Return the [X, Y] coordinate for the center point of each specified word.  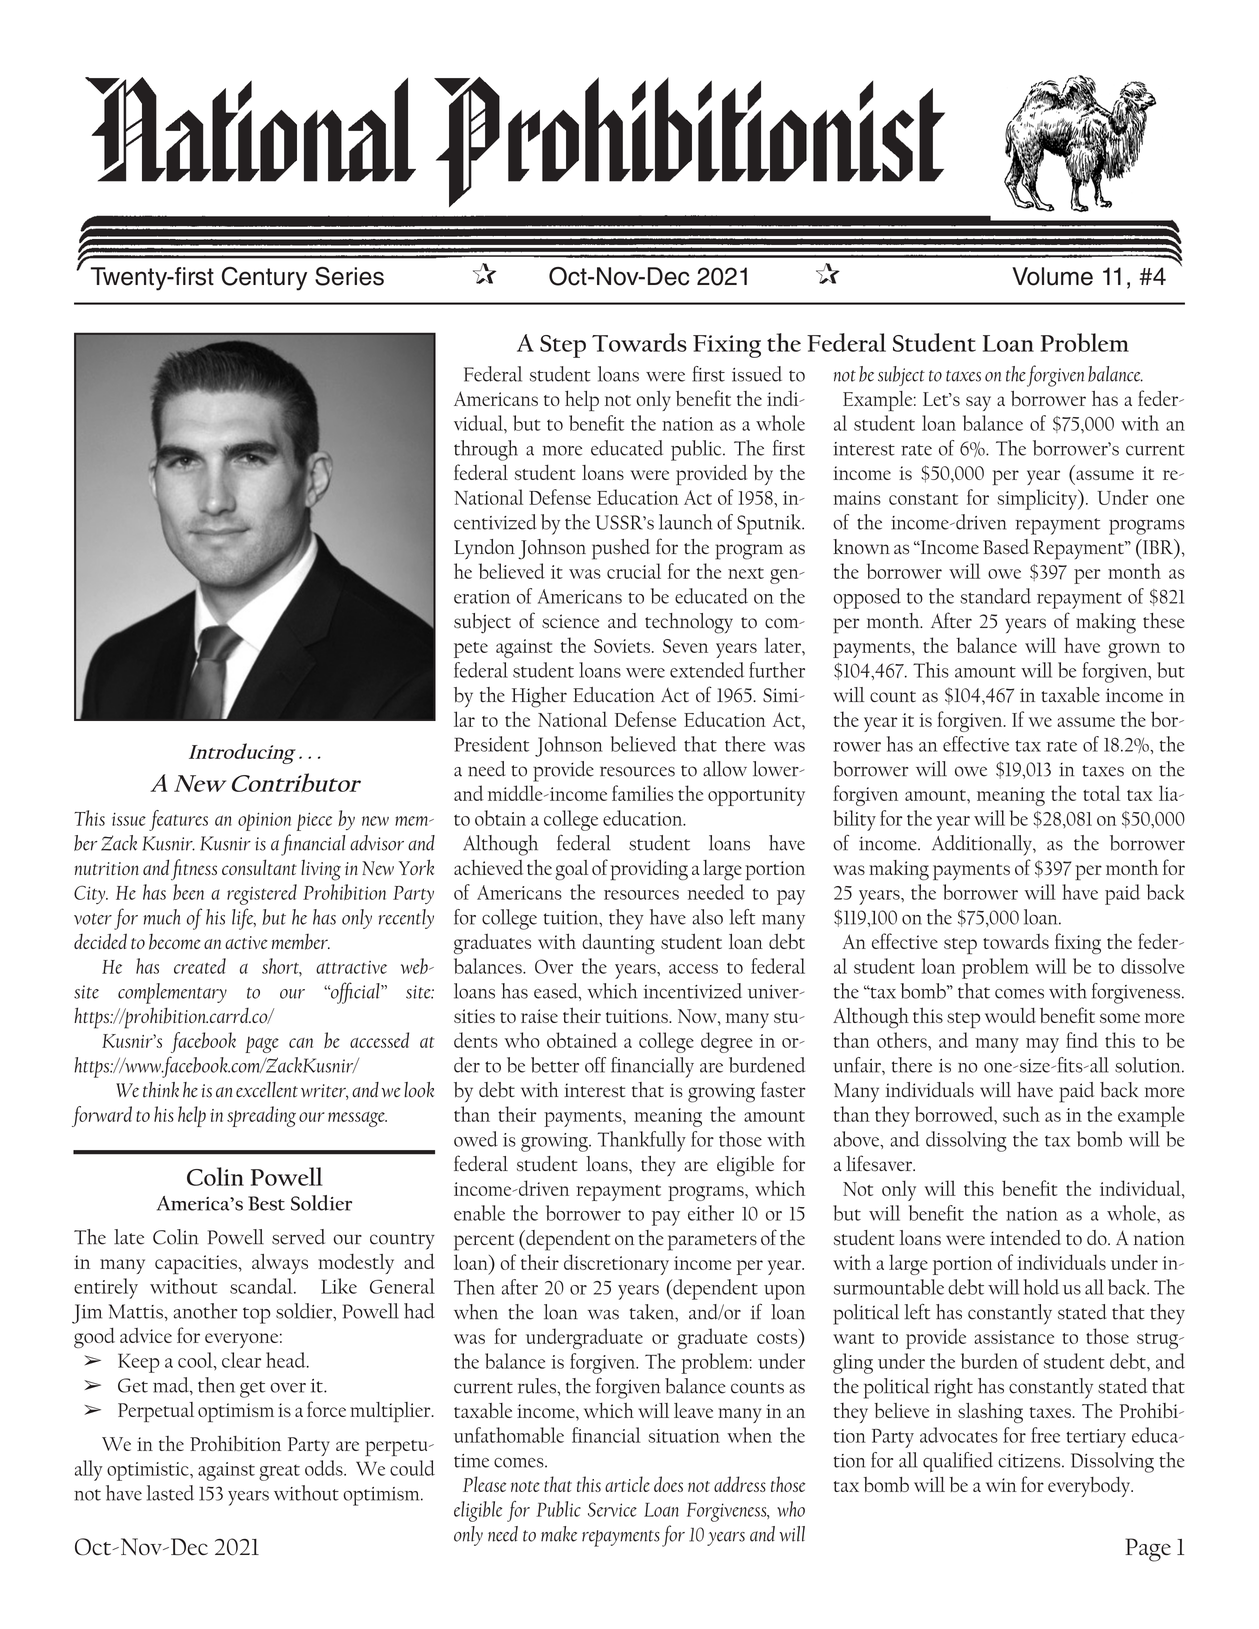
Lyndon [484, 549]
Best [266, 1203]
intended [1025, 1237]
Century [264, 279]
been [188, 892]
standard [995, 596]
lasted [170, 1493]
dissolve [1153, 966]
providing [649, 870]
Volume [1052, 276]
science [570, 621]
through [486, 450]
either [711, 1213]
